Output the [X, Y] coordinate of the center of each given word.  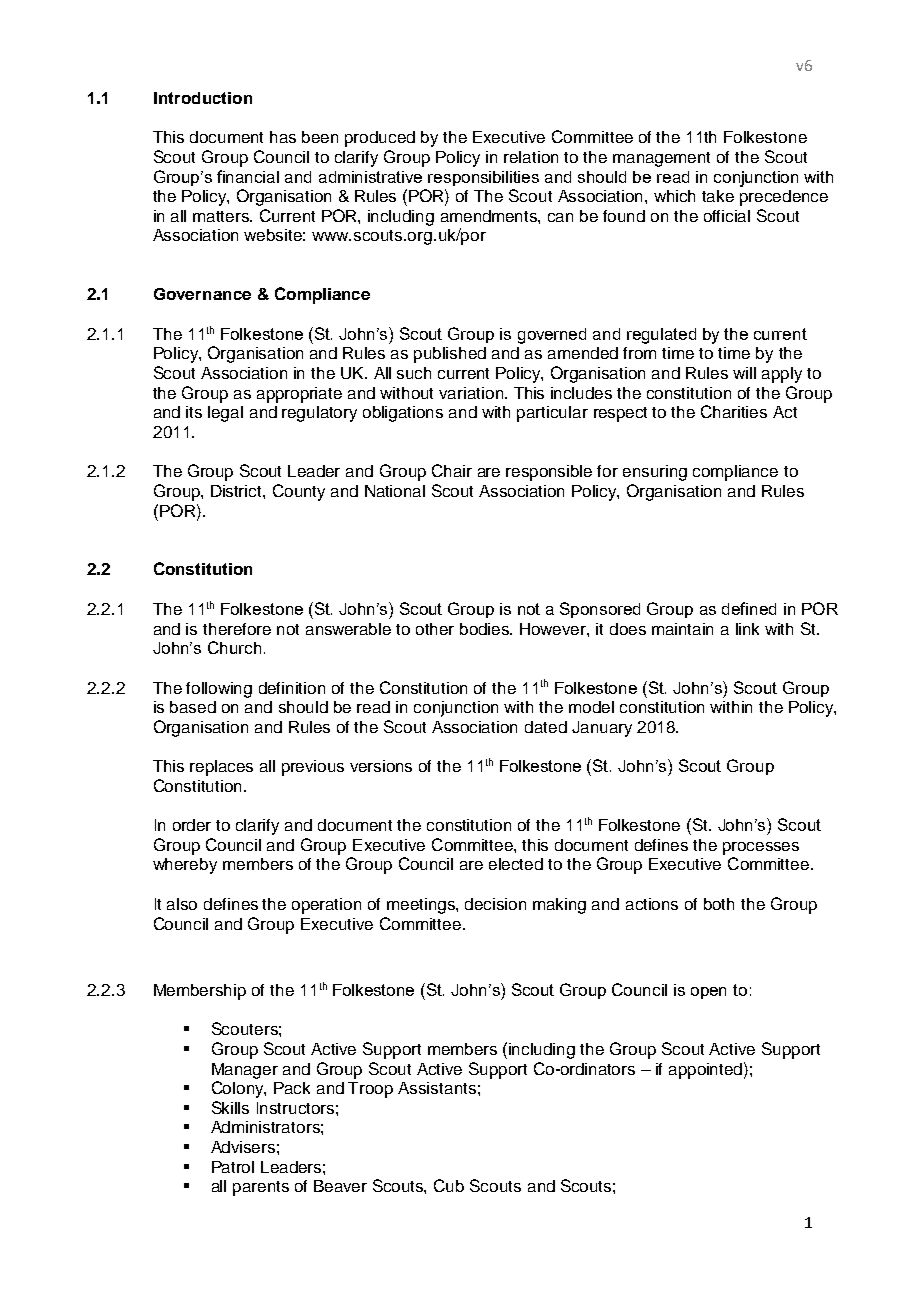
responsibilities [483, 178]
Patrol [233, 1167]
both [719, 904]
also [182, 904]
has [283, 137]
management [661, 159]
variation [472, 393]
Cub [449, 1185]
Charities [734, 411]
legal [225, 414]
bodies [486, 629]
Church [234, 647]
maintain [682, 629]
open [708, 993]
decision [495, 904]
